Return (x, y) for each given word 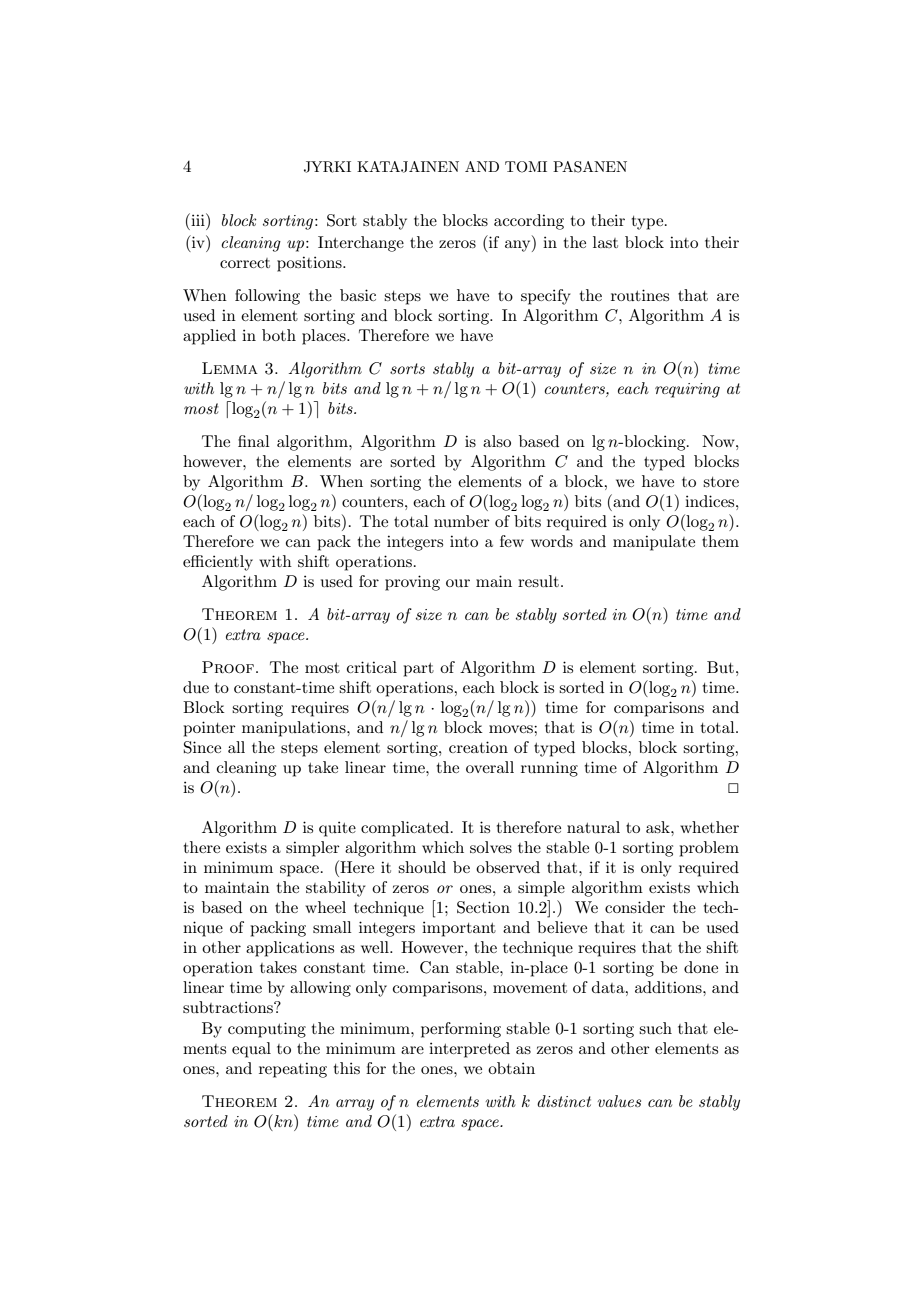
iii (198, 219)
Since (202, 747)
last (605, 242)
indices (711, 501)
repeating (293, 1070)
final (254, 441)
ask (659, 827)
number (462, 521)
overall (490, 767)
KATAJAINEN (408, 167)
